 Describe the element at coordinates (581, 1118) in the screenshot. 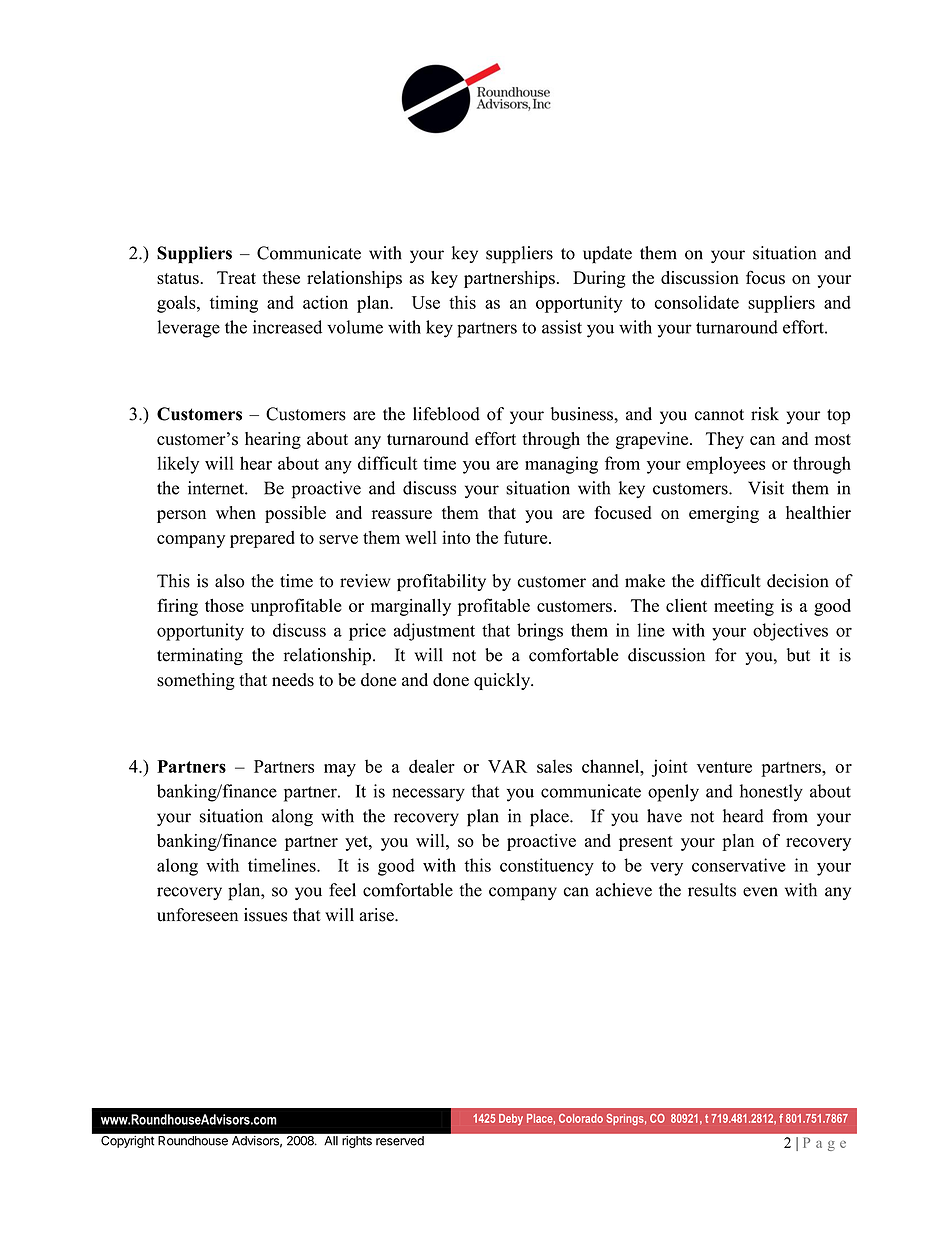

I see `Colorado` at that location.
